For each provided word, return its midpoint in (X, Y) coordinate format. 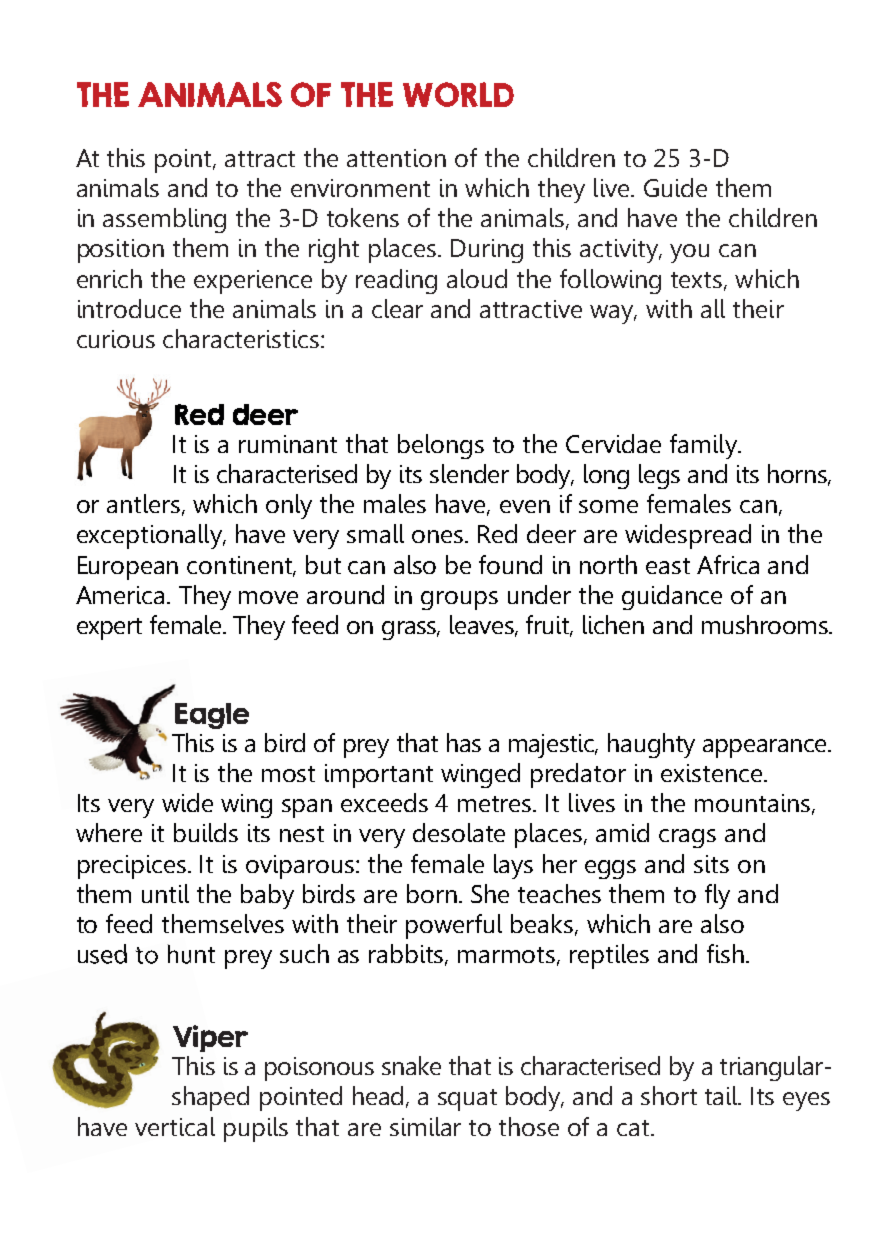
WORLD (458, 94)
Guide (675, 187)
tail (722, 1095)
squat (467, 1100)
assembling (164, 220)
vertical (175, 1126)
